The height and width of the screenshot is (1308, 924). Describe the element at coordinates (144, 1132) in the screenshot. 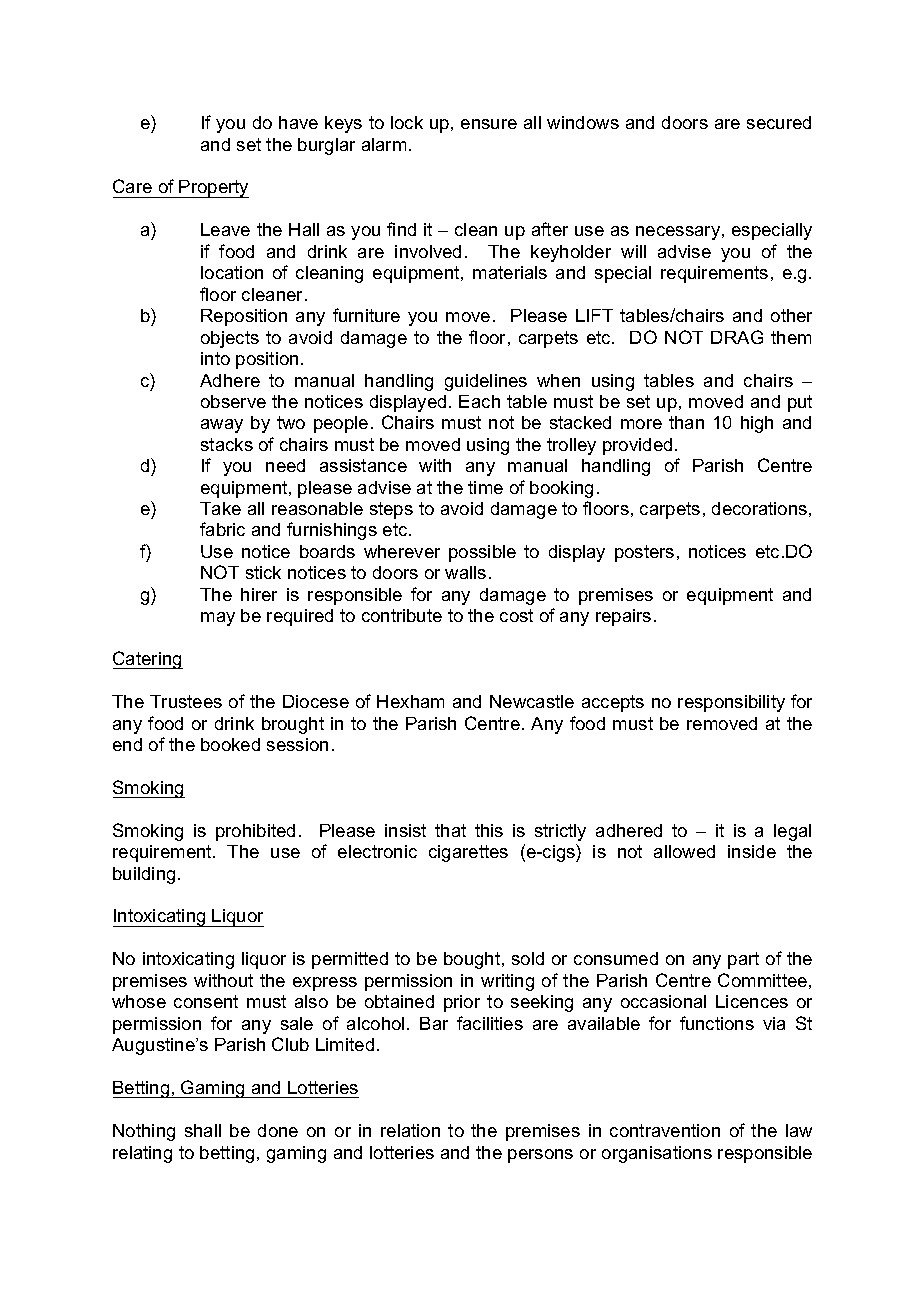

I see `Nothing` at that location.
